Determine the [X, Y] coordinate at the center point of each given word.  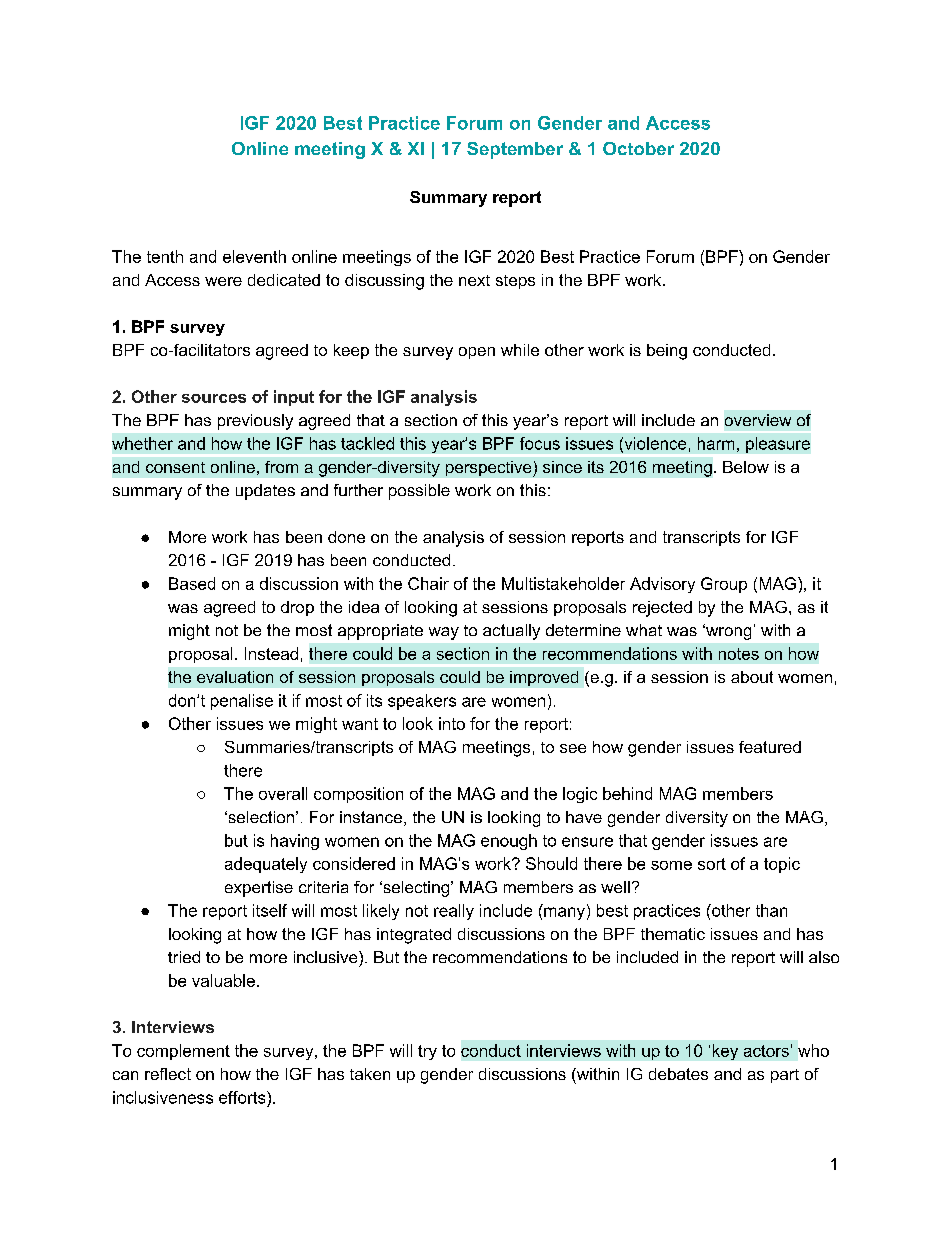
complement [183, 1052]
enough [509, 842]
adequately [266, 865]
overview [758, 420]
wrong [727, 633]
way [444, 633]
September [515, 150]
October [638, 148]
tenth [165, 256]
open [477, 353]
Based [192, 583]
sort [712, 864]
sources [214, 398]
